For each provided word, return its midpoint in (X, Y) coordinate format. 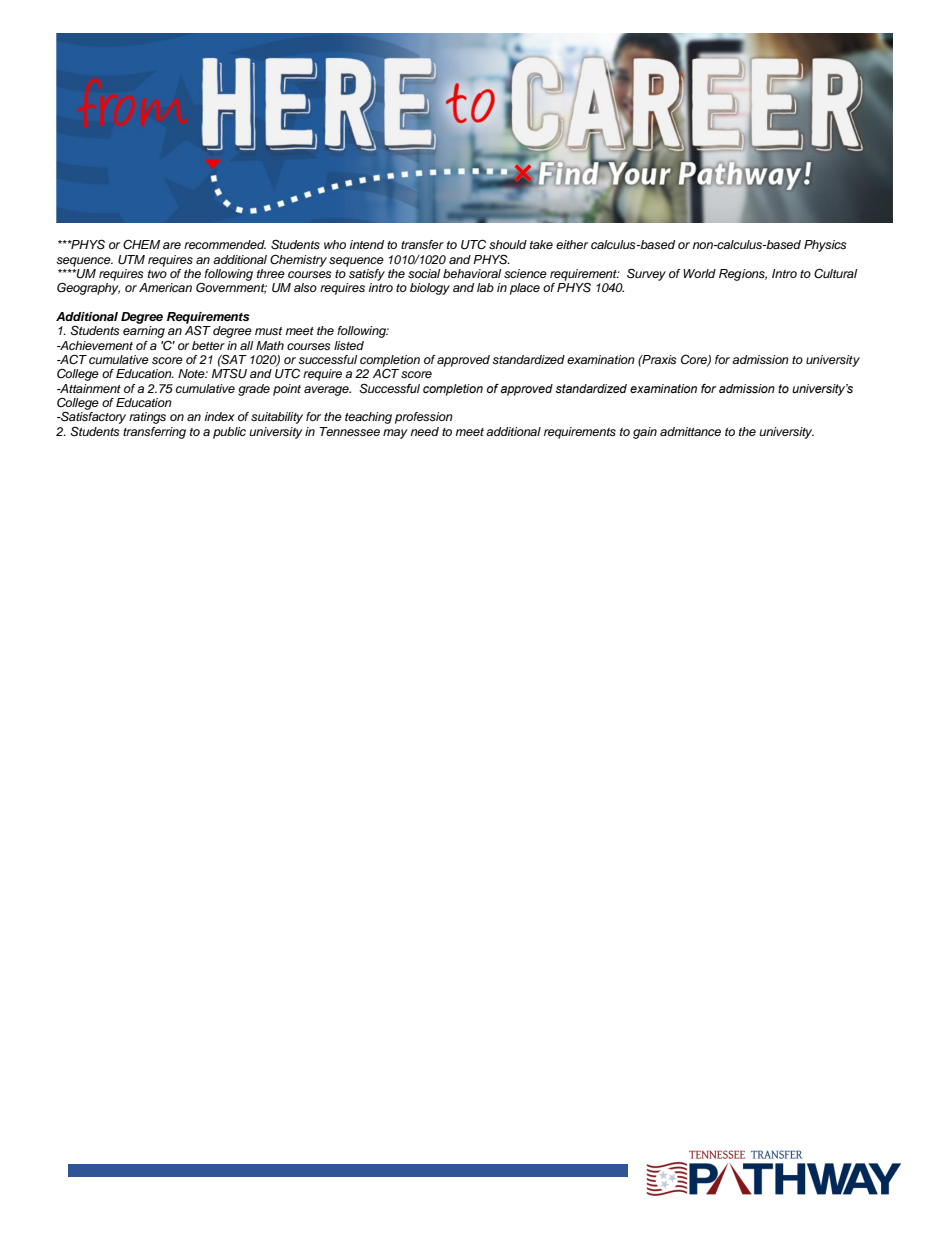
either (572, 244)
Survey (646, 274)
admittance (690, 431)
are (172, 245)
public (229, 433)
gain (645, 433)
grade (254, 390)
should (508, 244)
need (424, 431)
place (525, 289)
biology (430, 289)
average (327, 391)
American (165, 287)
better (208, 345)
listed (349, 345)
